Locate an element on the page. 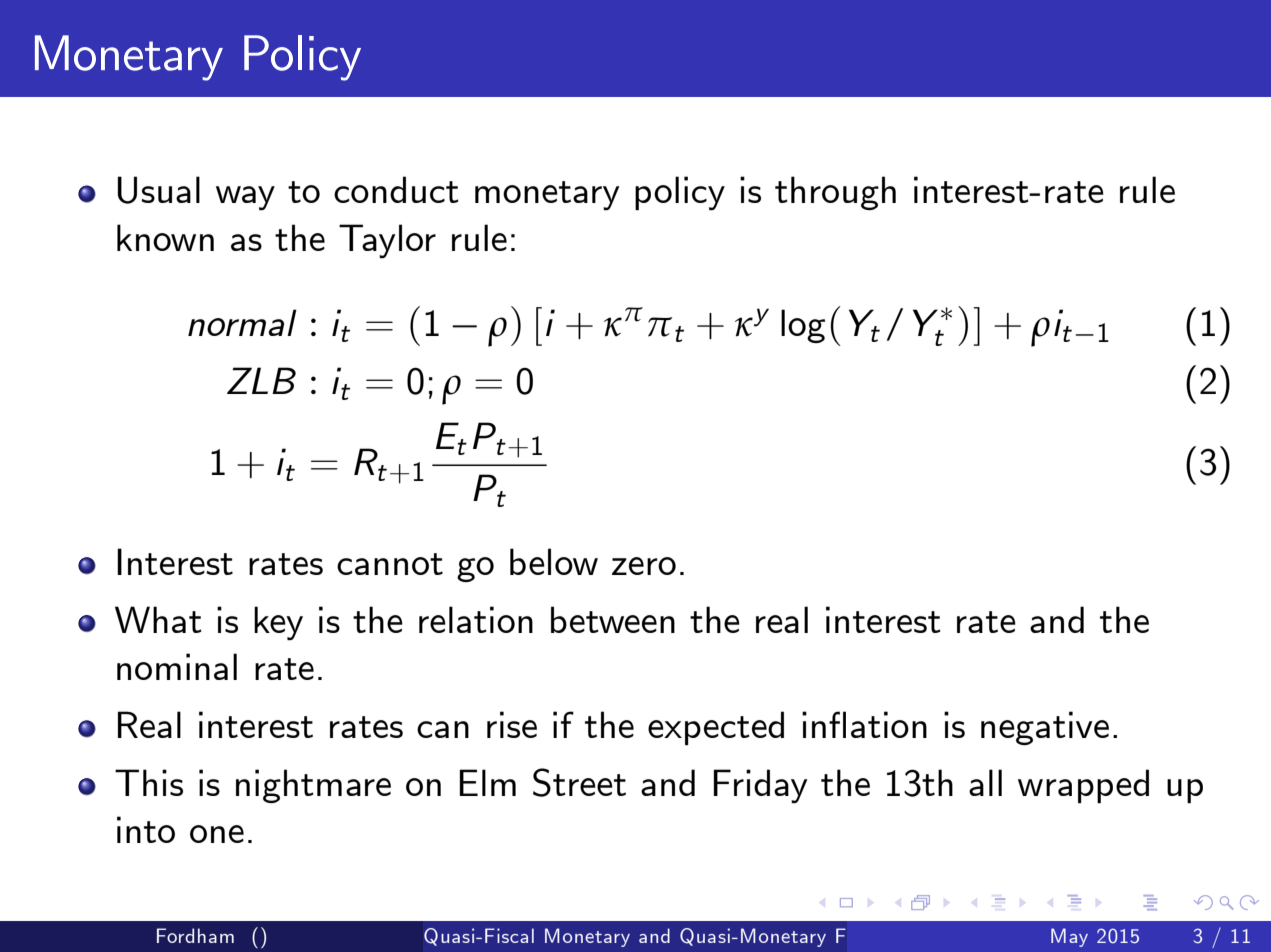 Image resolution: width=1271 pixels, height=952 pixels. nightmare is located at coordinates (313, 786).
